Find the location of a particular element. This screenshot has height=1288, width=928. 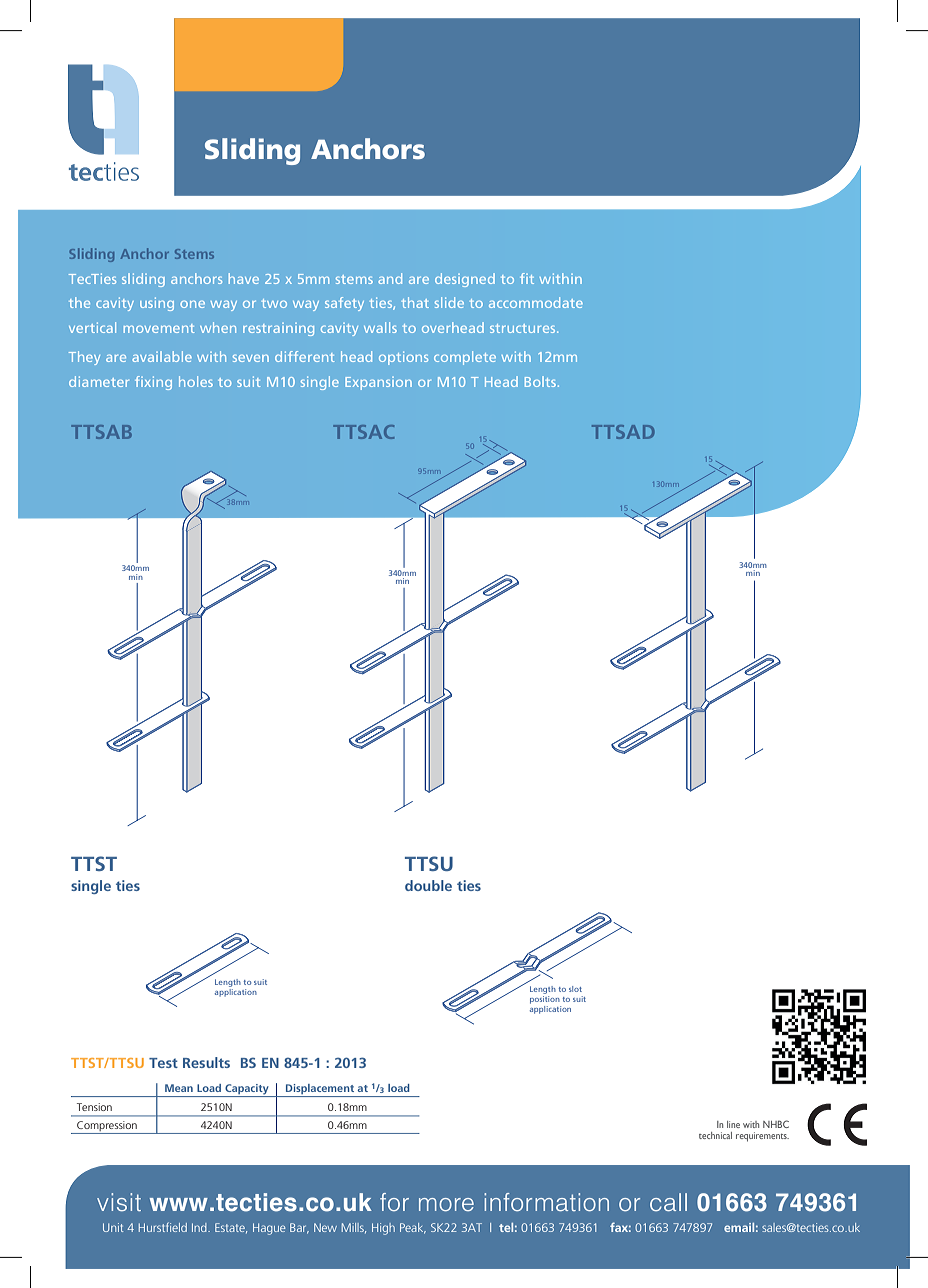

more is located at coordinates (446, 1204).
